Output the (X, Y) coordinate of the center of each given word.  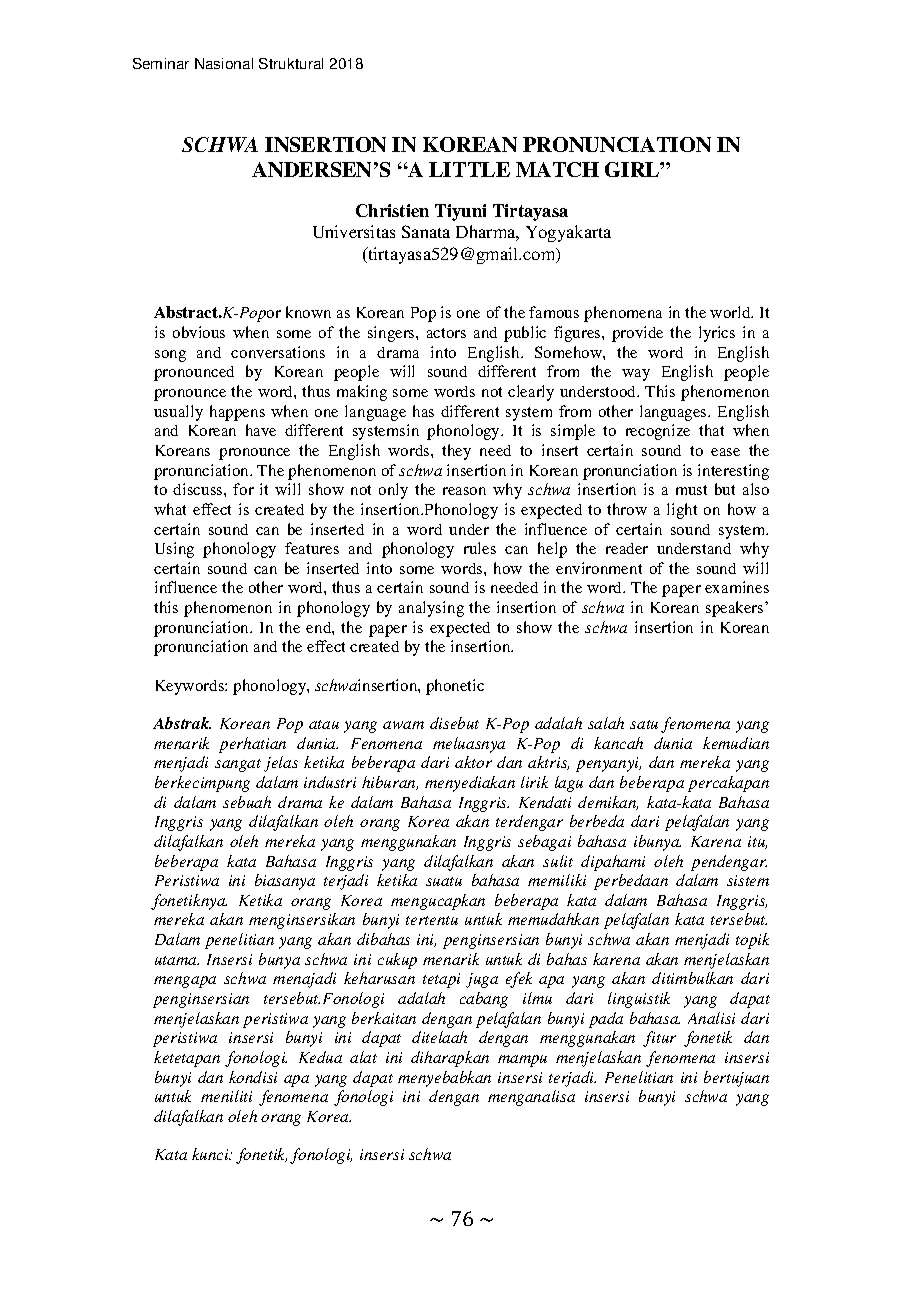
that (711, 430)
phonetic (455, 687)
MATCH (557, 169)
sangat (238, 765)
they (456, 452)
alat (363, 1057)
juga (482, 980)
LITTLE (469, 169)
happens (237, 413)
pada (606, 1020)
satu (644, 724)
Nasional (224, 63)
